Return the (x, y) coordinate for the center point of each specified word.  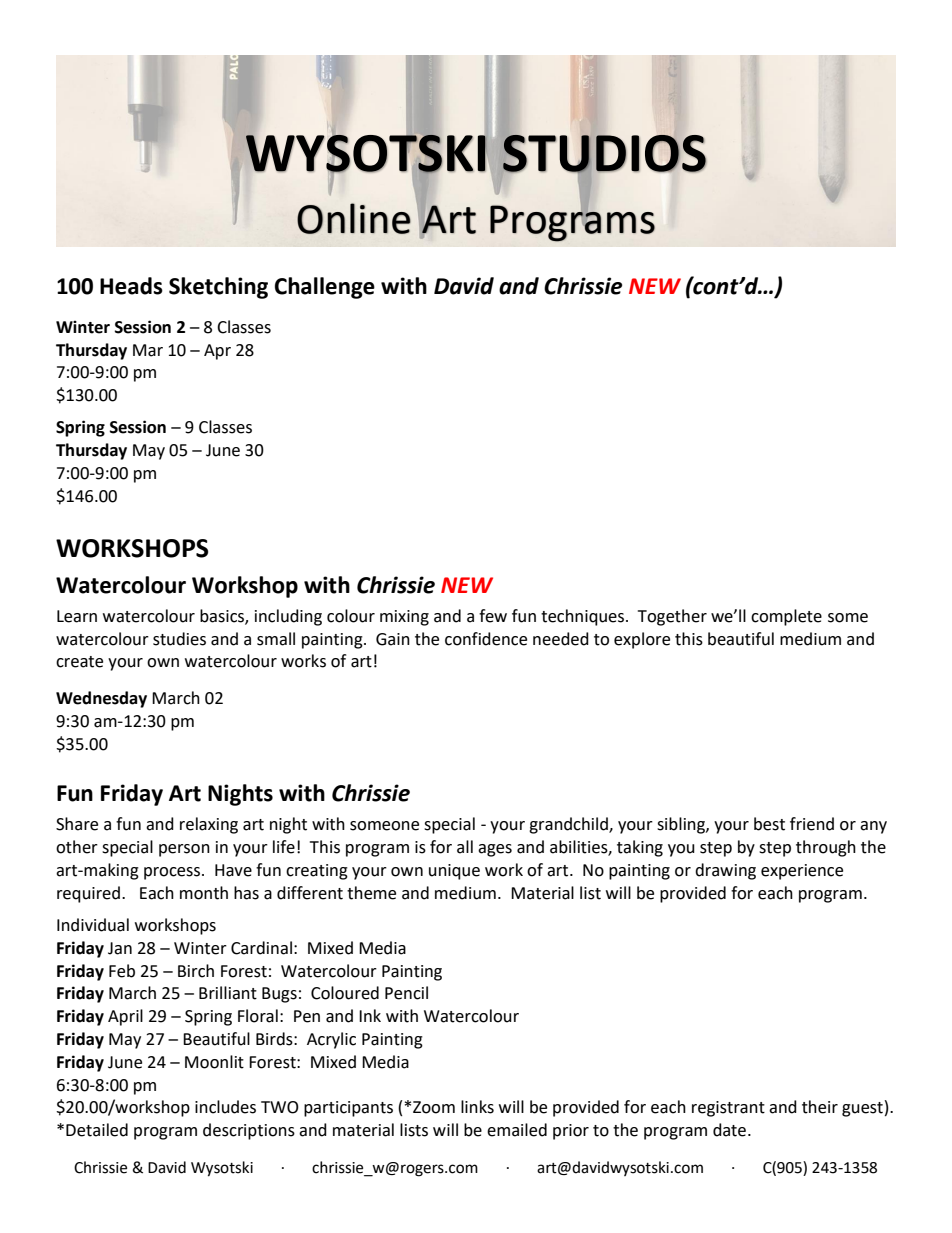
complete (786, 617)
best (769, 824)
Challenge (325, 288)
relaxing (209, 825)
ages (495, 850)
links (477, 1107)
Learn (77, 616)
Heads (131, 286)
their (820, 1107)
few (493, 616)
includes (225, 1107)
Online (354, 218)
